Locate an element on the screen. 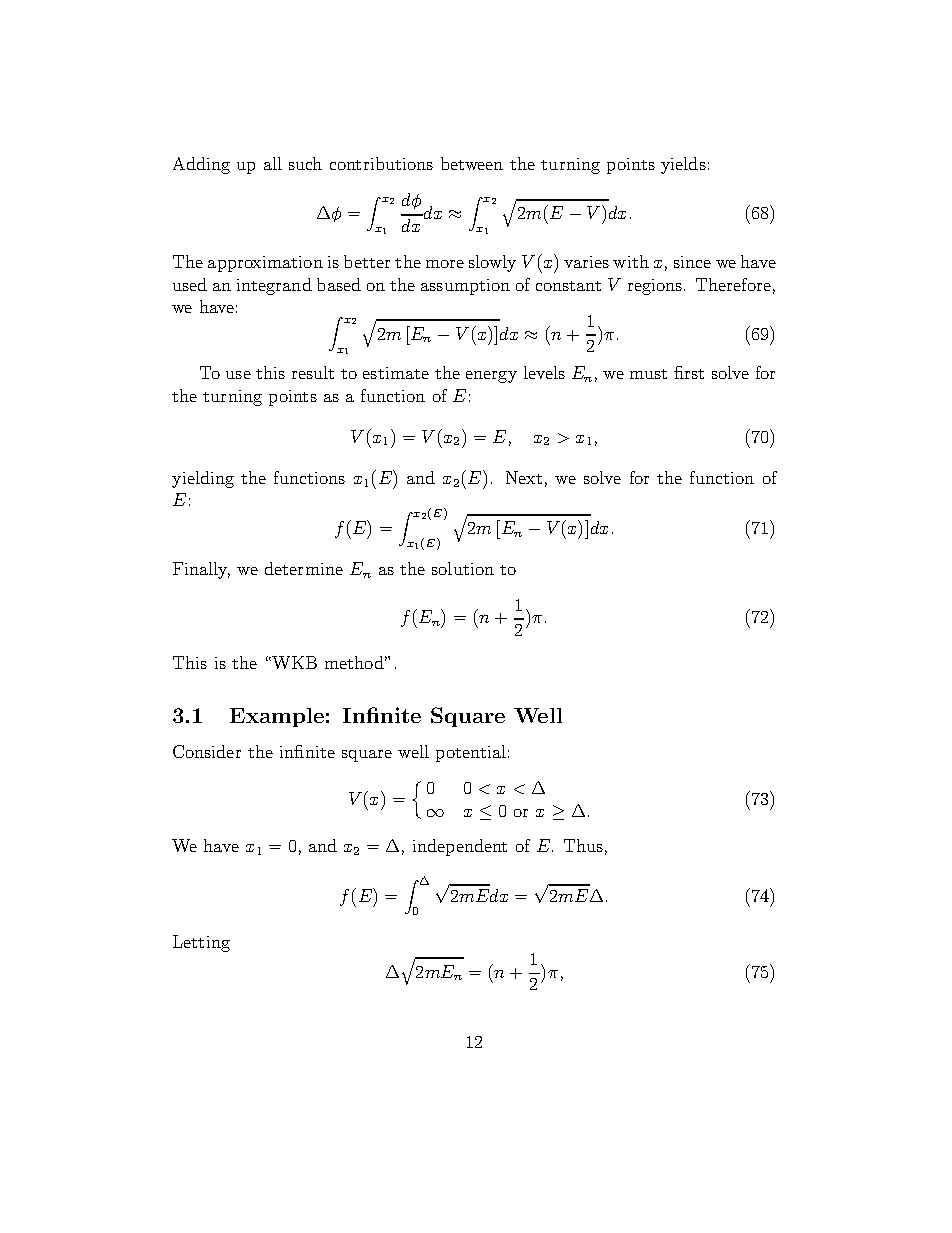  potential is located at coordinates (471, 753).
